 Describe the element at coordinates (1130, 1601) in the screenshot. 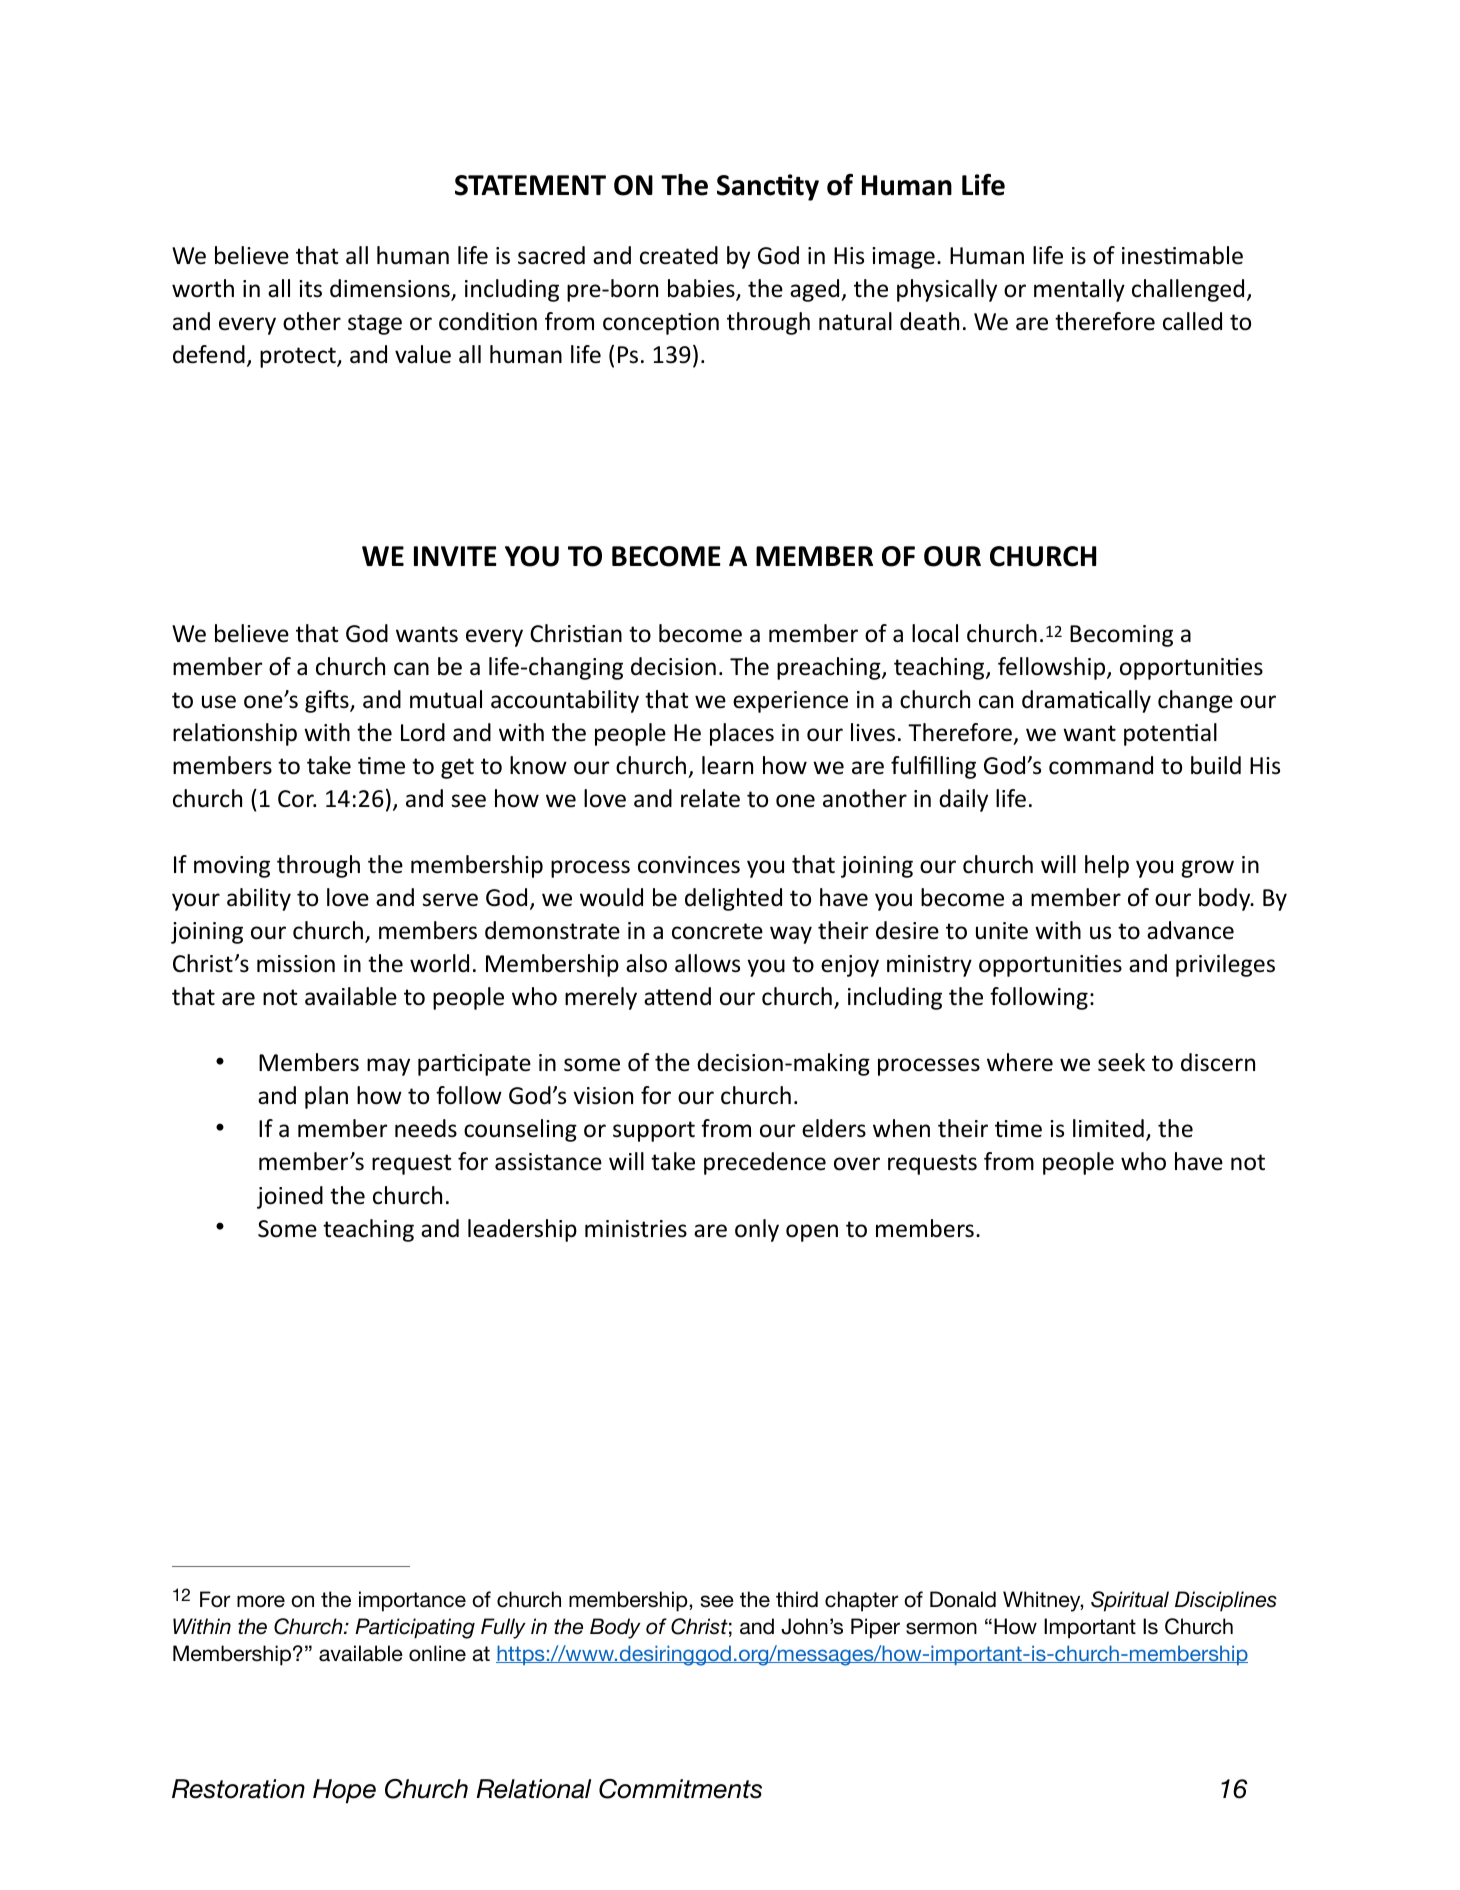

I see `Spiritual` at that location.
